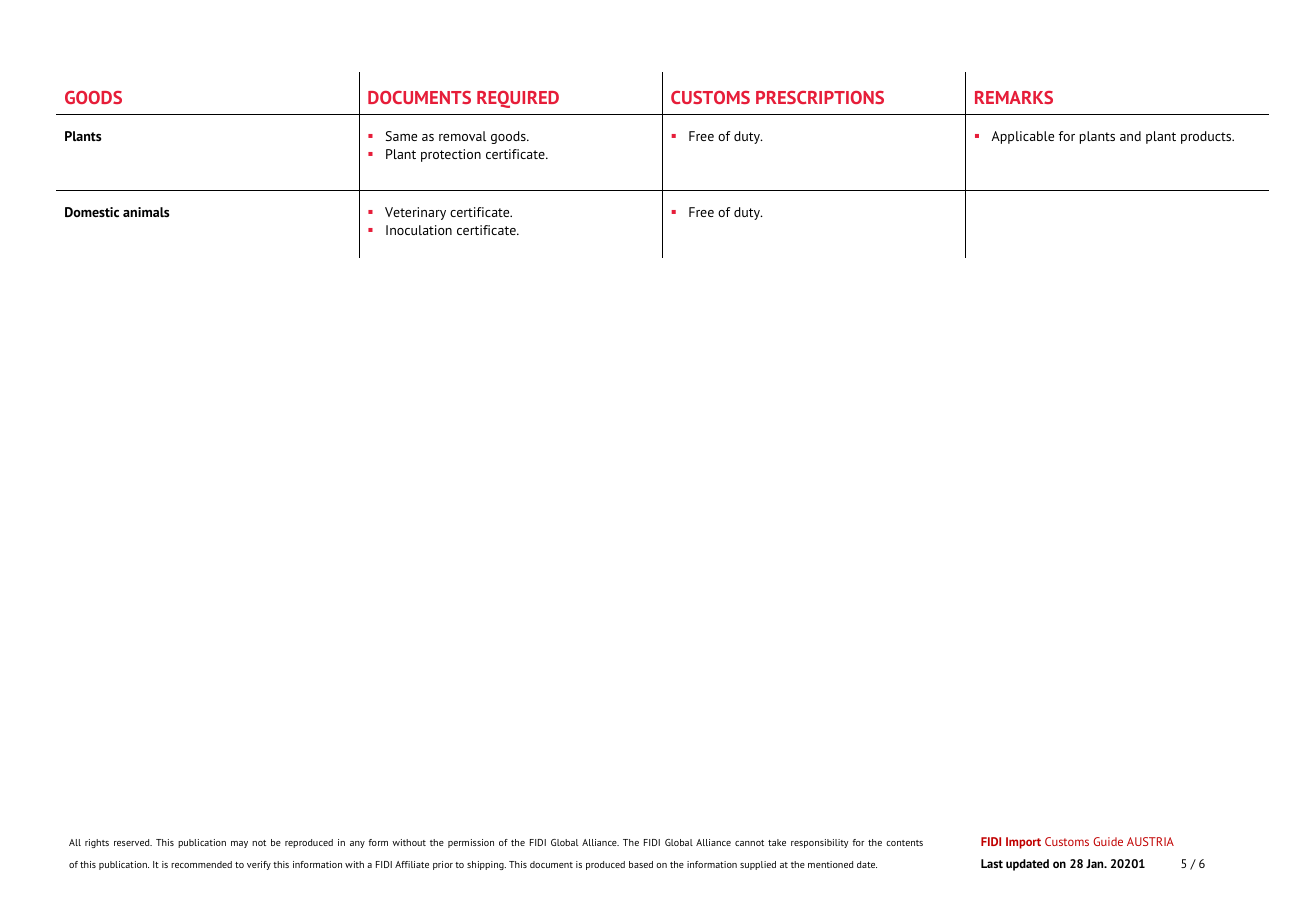 This document has height=924, width=1308. I want to click on based, so click(641, 864).
